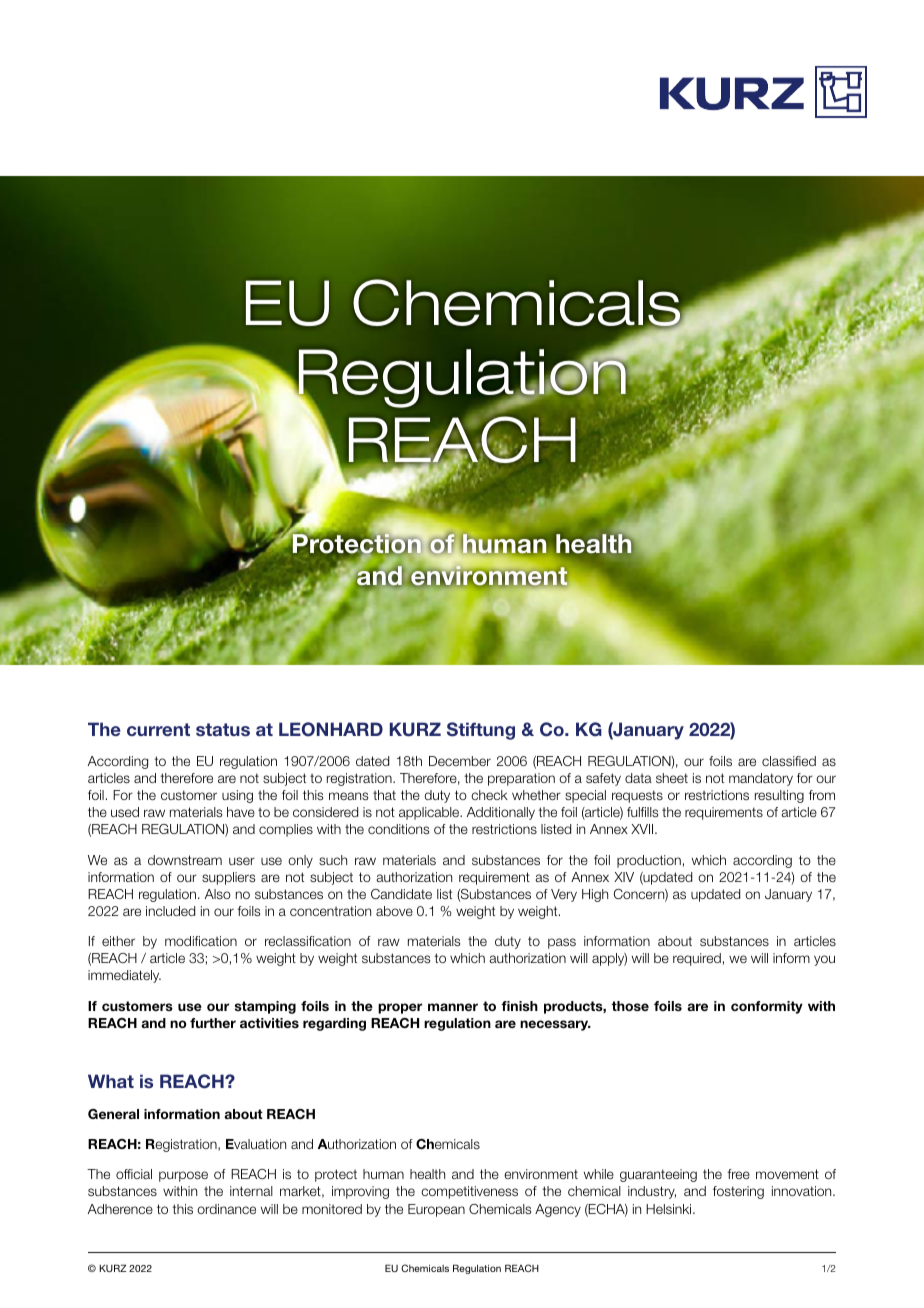 This screenshot has height=1308, width=924. Describe the element at coordinates (223, 729) in the screenshot. I see `status` at that location.
